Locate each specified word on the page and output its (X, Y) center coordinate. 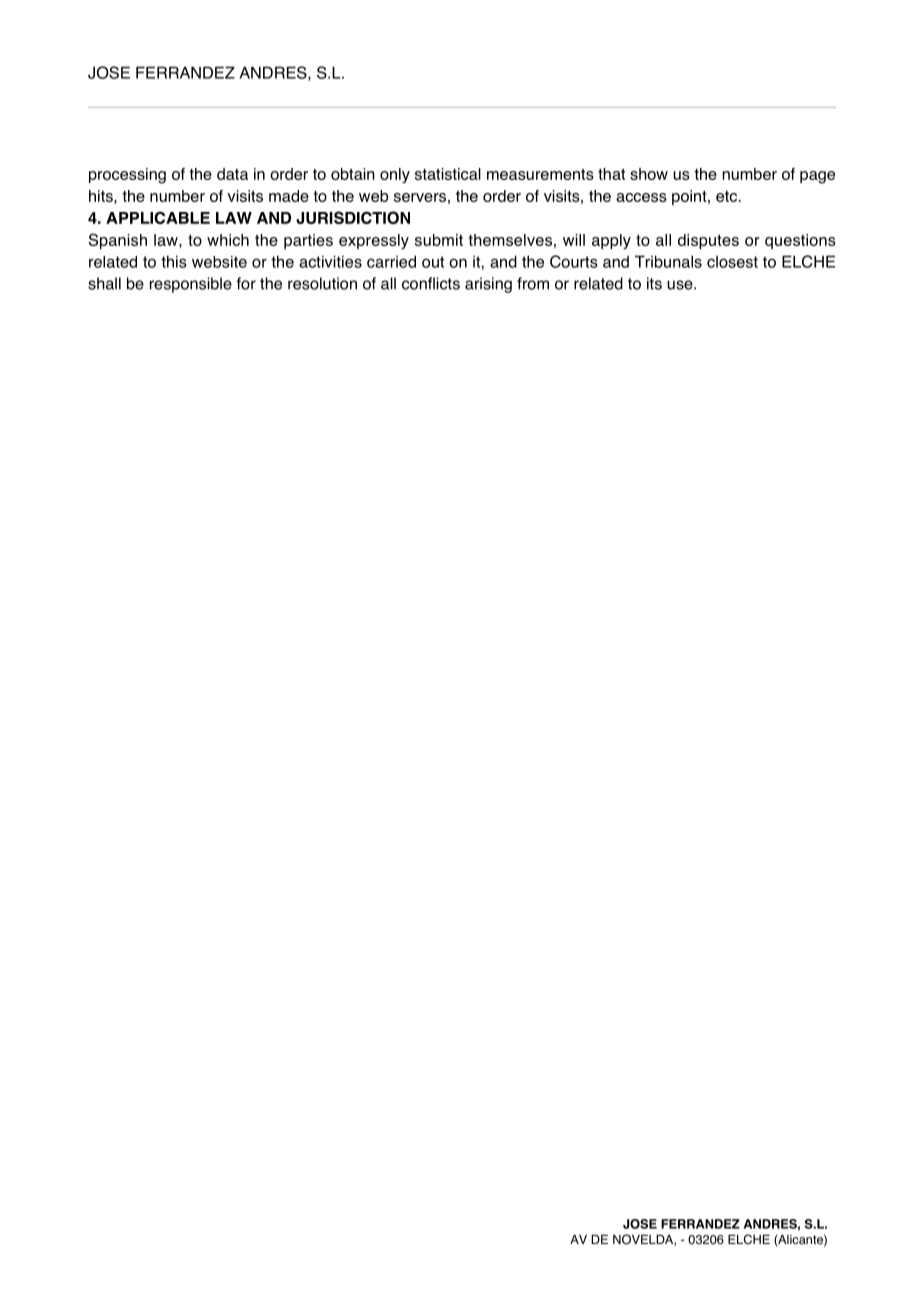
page (817, 177)
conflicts (431, 283)
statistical (448, 174)
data (232, 174)
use (681, 285)
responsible (191, 285)
